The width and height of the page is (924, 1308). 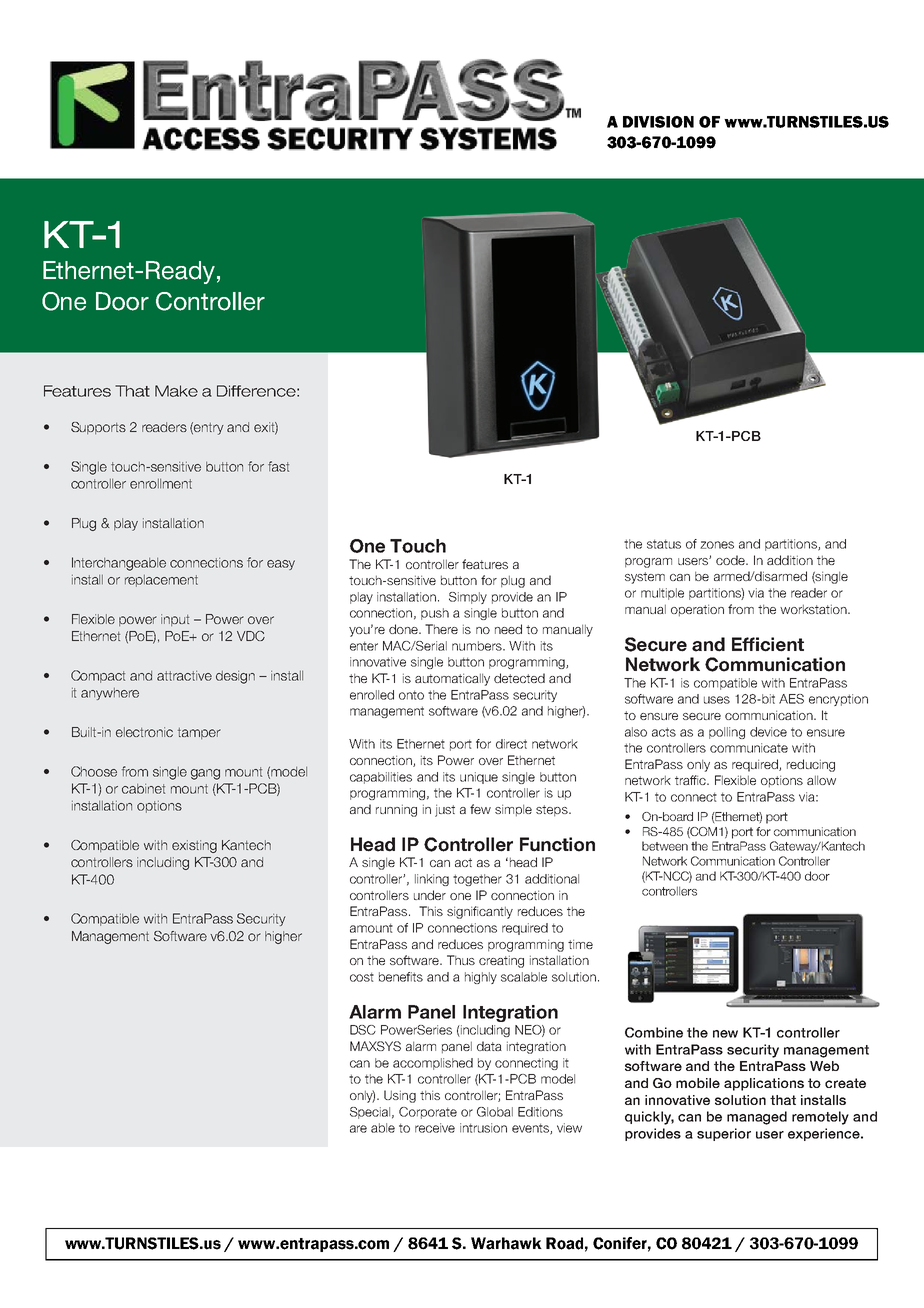 What do you see at coordinates (479, 778) in the page?
I see `unique` at bounding box center [479, 778].
